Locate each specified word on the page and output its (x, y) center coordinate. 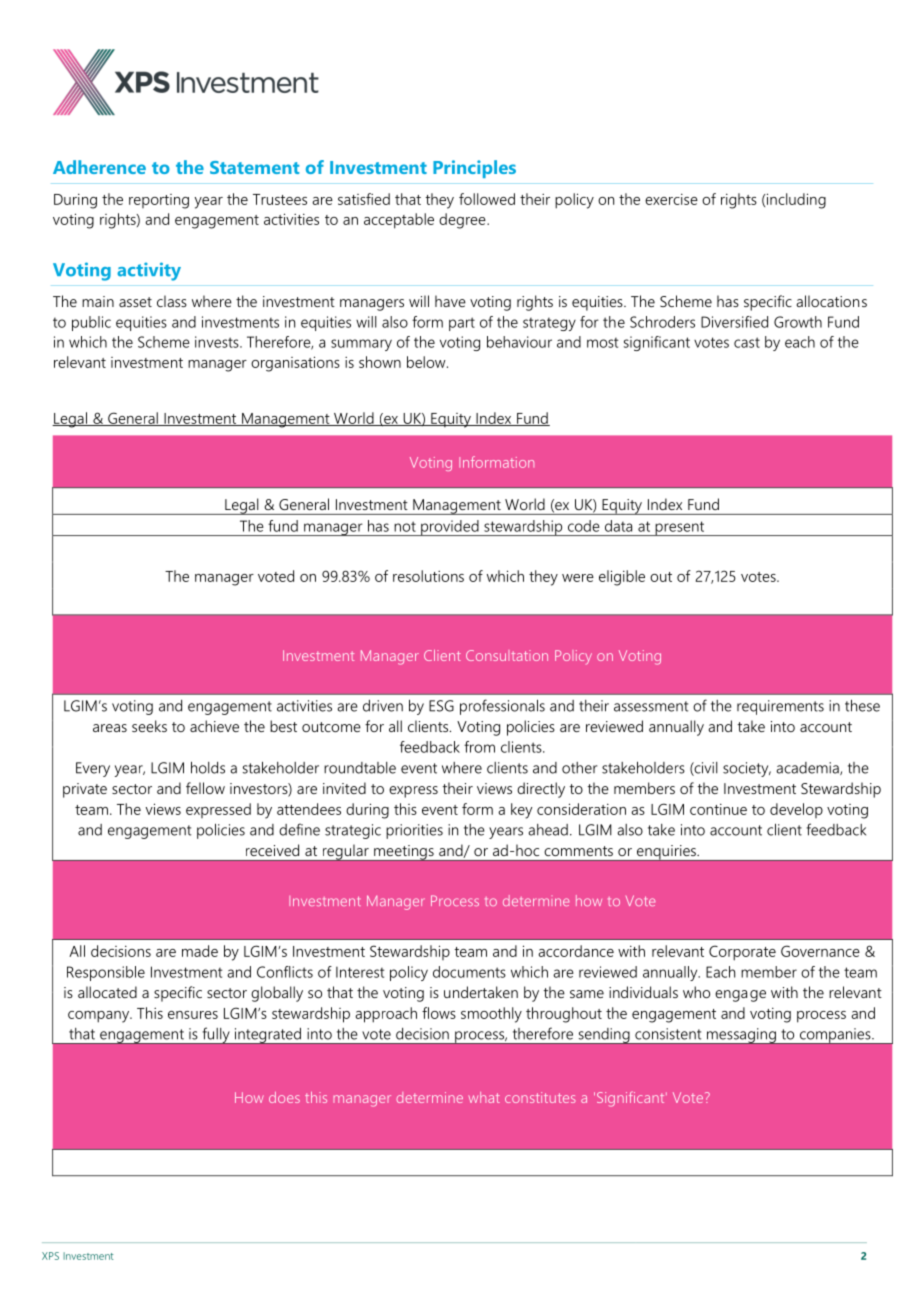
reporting (159, 201)
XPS (50, 1256)
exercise (671, 199)
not (405, 526)
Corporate (742, 953)
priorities (414, 831)
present (680, 528)
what (484, 1097)
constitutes (540, 1097)
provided (450, 528)
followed (487, 199)
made (200, 951)
